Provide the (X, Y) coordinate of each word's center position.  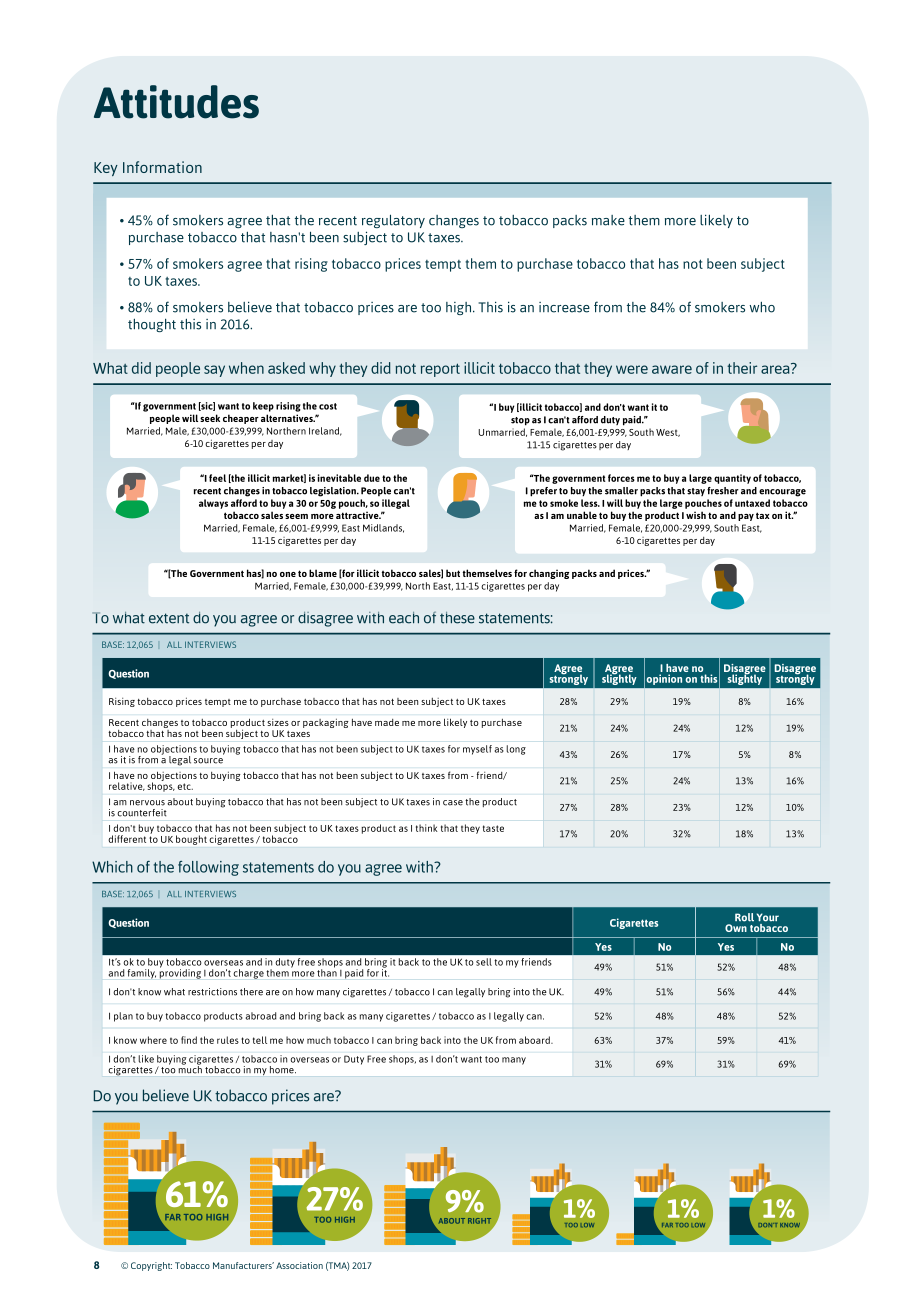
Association (299, 1265)
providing (180, 973)
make (608, 220)
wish (696, 515)
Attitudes (176, 102)
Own (736, 928)
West (668, 433)
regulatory (393, 221)
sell (484, 962)
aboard (535, 1040)
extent (169, 618)
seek (210, 418)
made (387, 722)
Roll (744, 917)
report (440, 370)
